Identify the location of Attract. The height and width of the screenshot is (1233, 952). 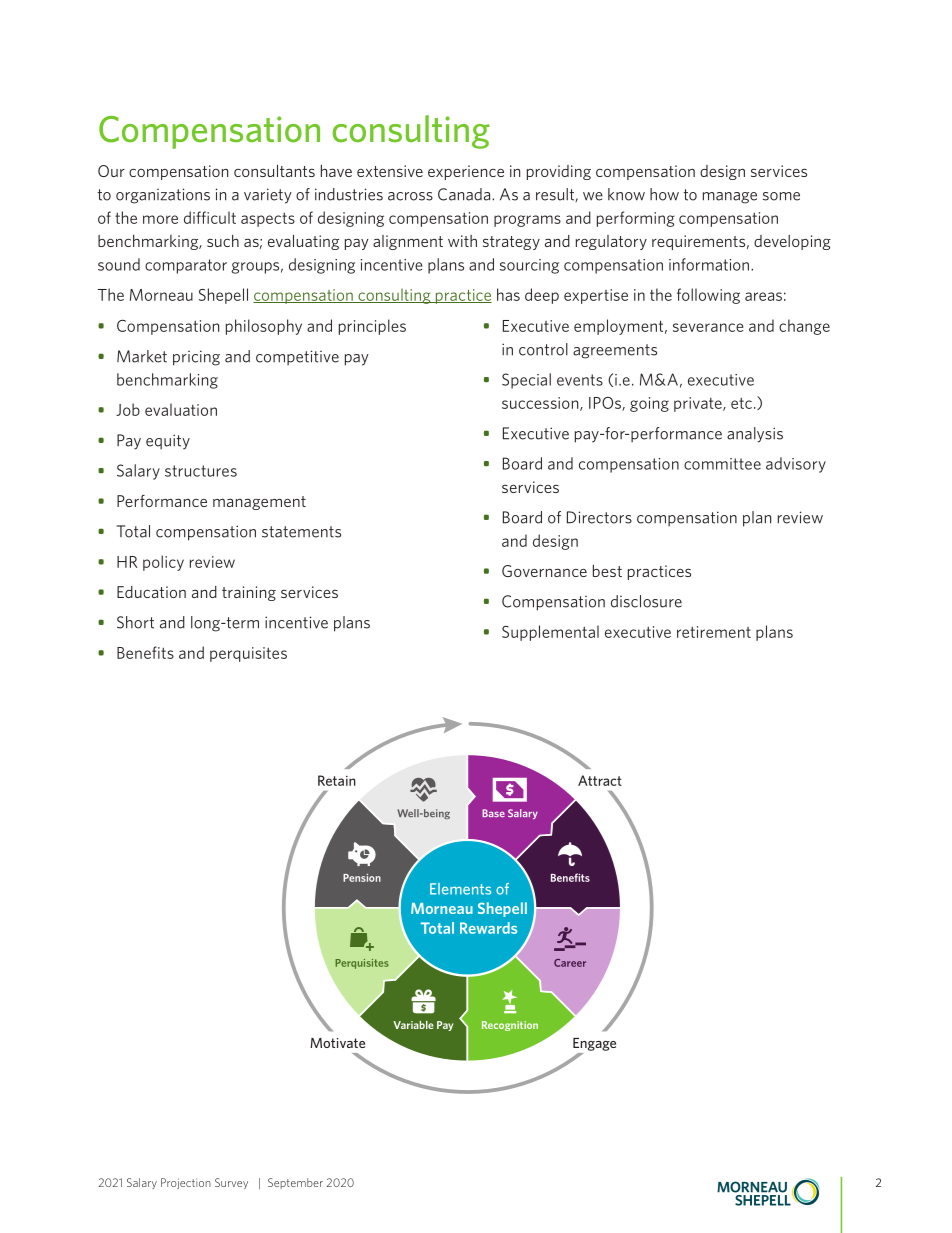
(600, 780).
